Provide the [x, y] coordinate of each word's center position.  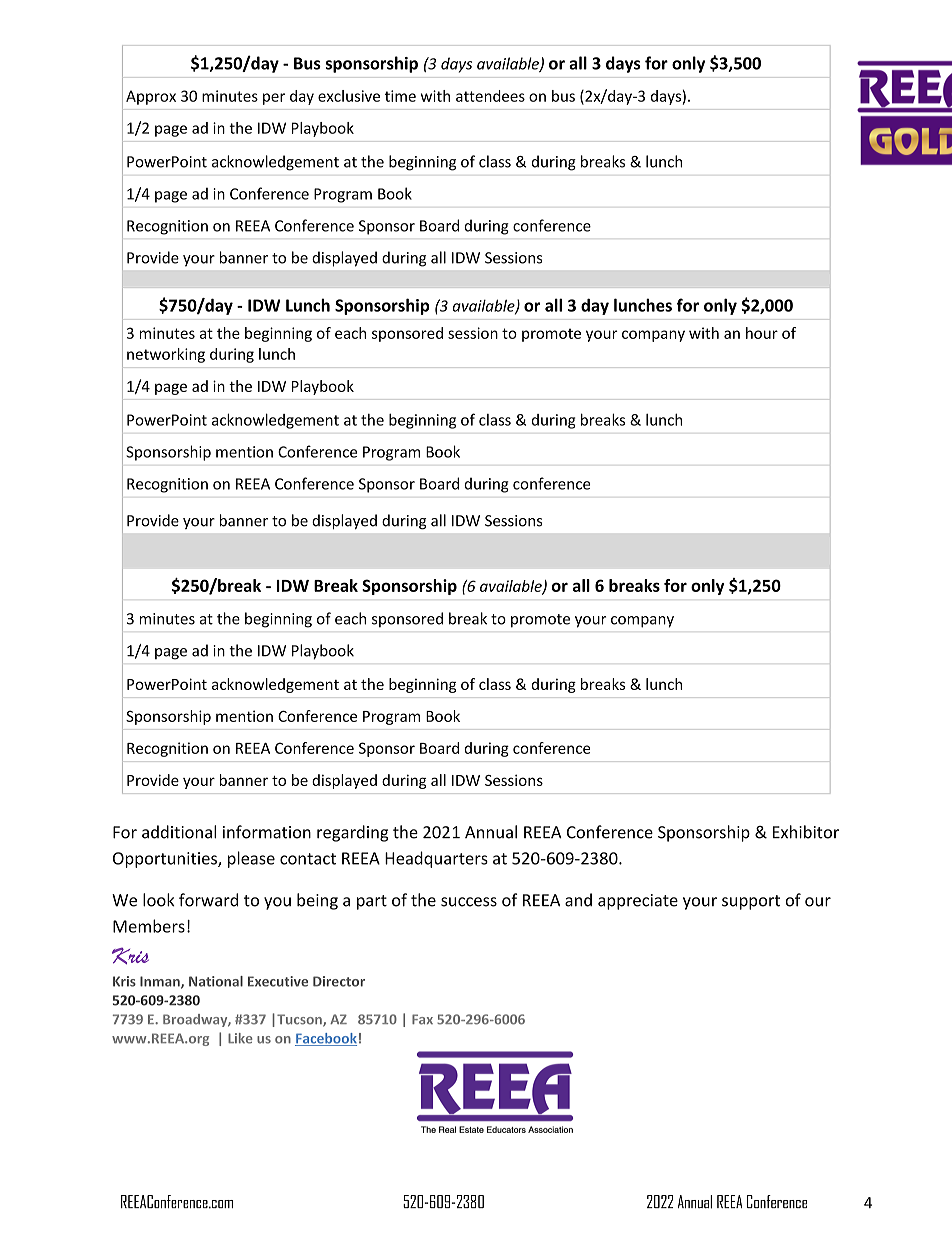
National [216, 981]
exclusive [349, 96]
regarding [352, 833]
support [751, 902]
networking [166, 355]
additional [179, 832]
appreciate [638, 902]
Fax [422, 1019]
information [267, 832]
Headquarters [436, 859]
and [578, 900]
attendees [490, 96]
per [274, 99]
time [400, 96]
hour [762, 333]
